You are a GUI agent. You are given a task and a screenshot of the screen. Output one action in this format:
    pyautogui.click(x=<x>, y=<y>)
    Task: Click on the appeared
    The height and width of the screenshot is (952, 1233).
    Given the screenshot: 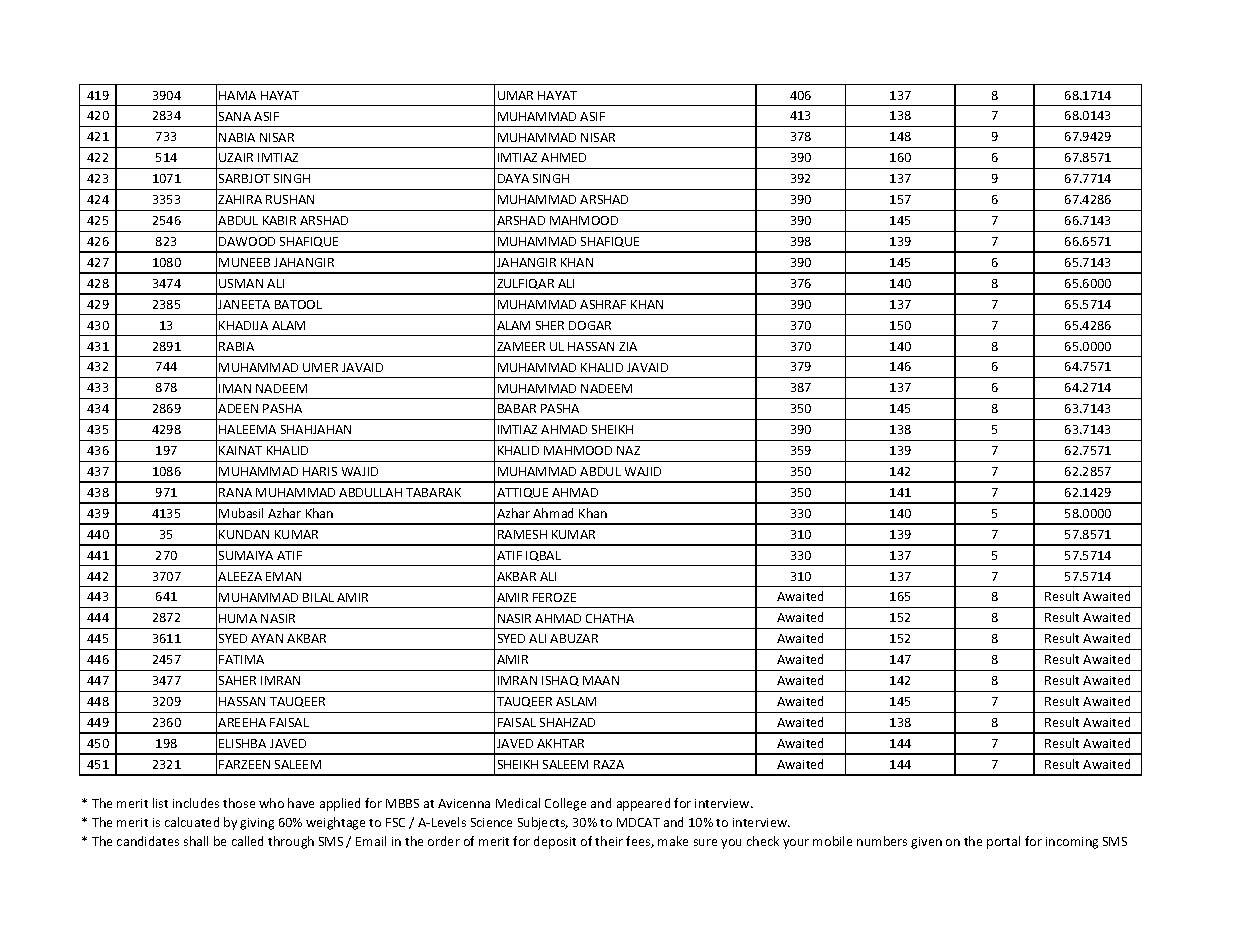 What is the action you would take?
    pyautogui.click(x=643, y=804)
